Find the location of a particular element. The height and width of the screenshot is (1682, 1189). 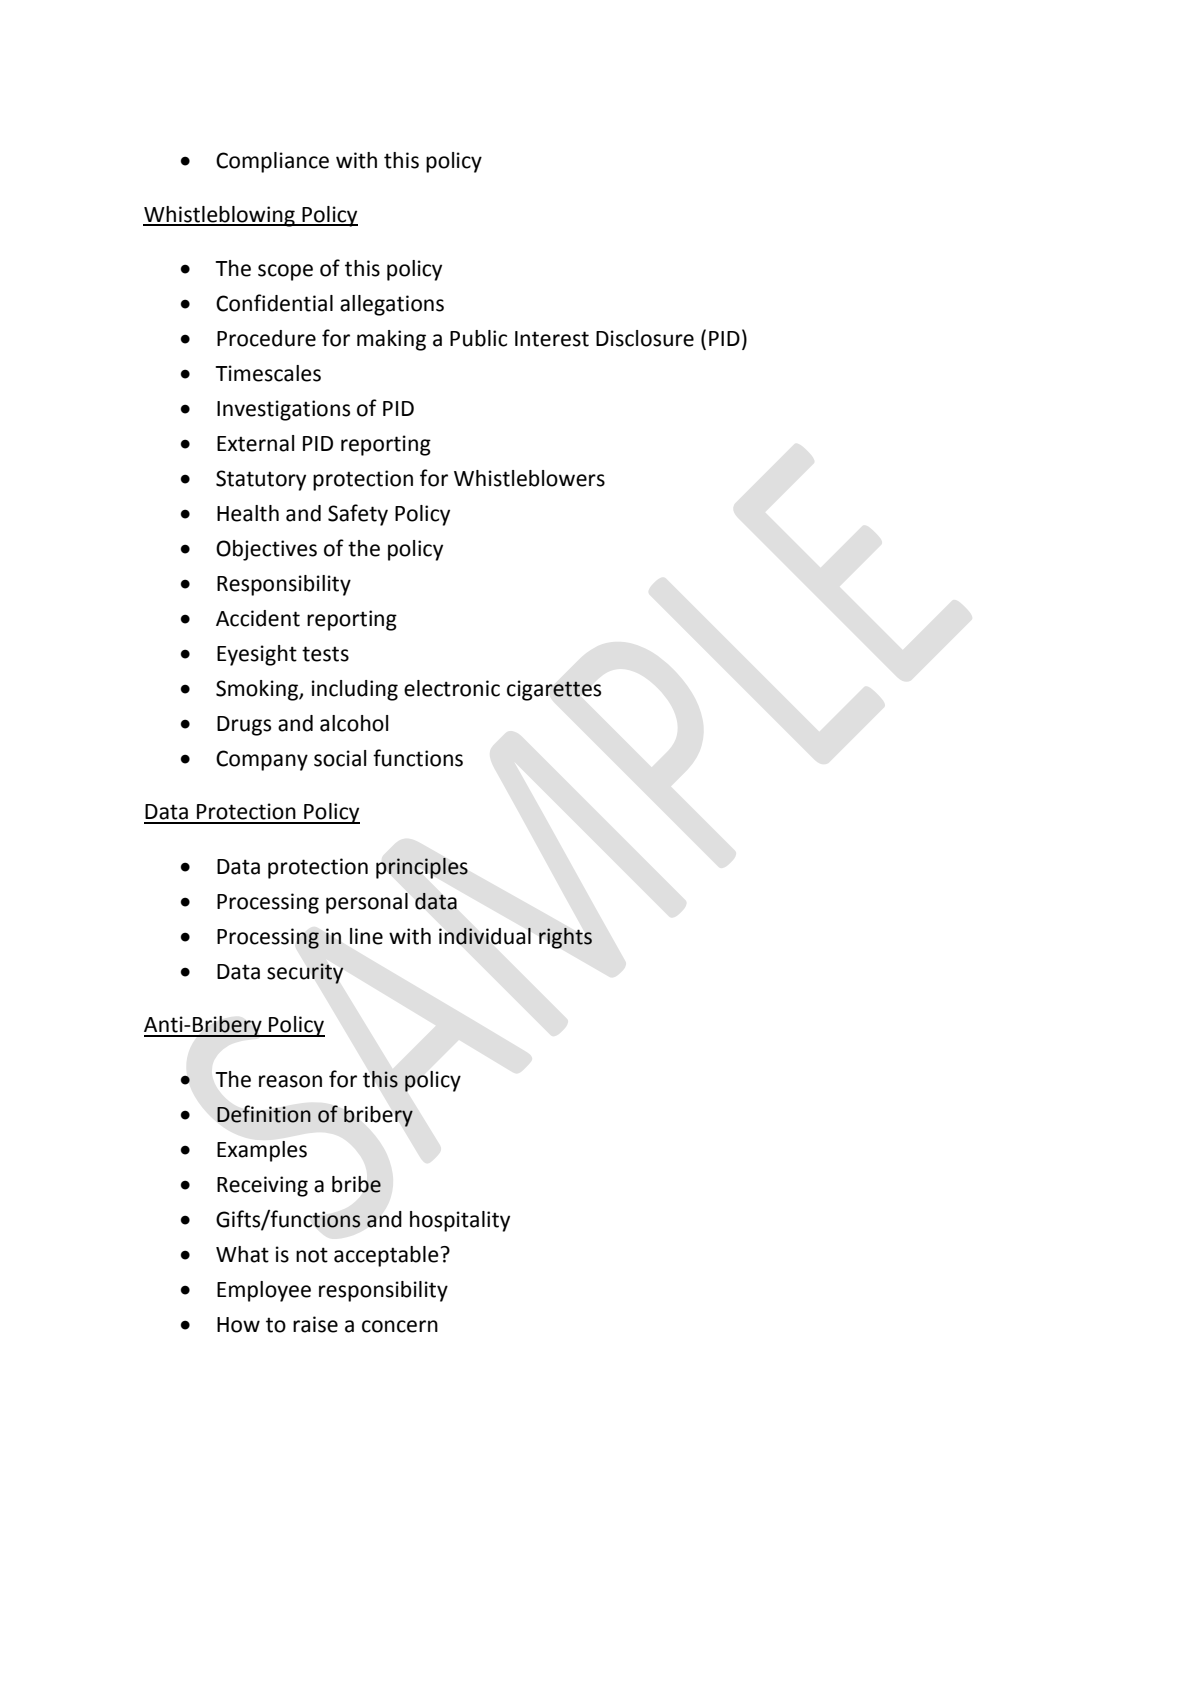

cigarettes is located at coordinates (554, 690).
